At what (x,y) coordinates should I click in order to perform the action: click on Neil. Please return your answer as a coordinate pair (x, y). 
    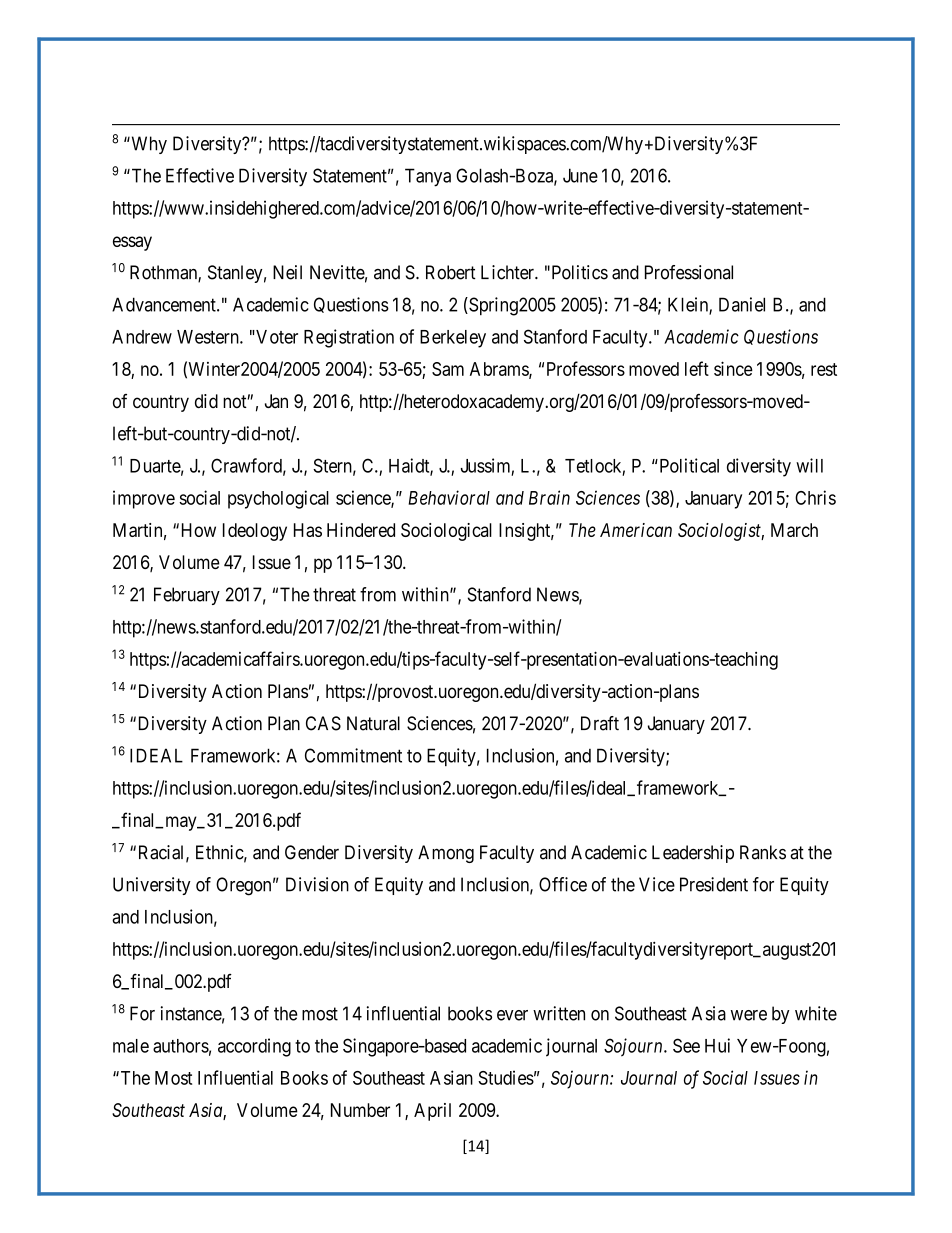
    Looking at the image, I should click on (287, 272).
